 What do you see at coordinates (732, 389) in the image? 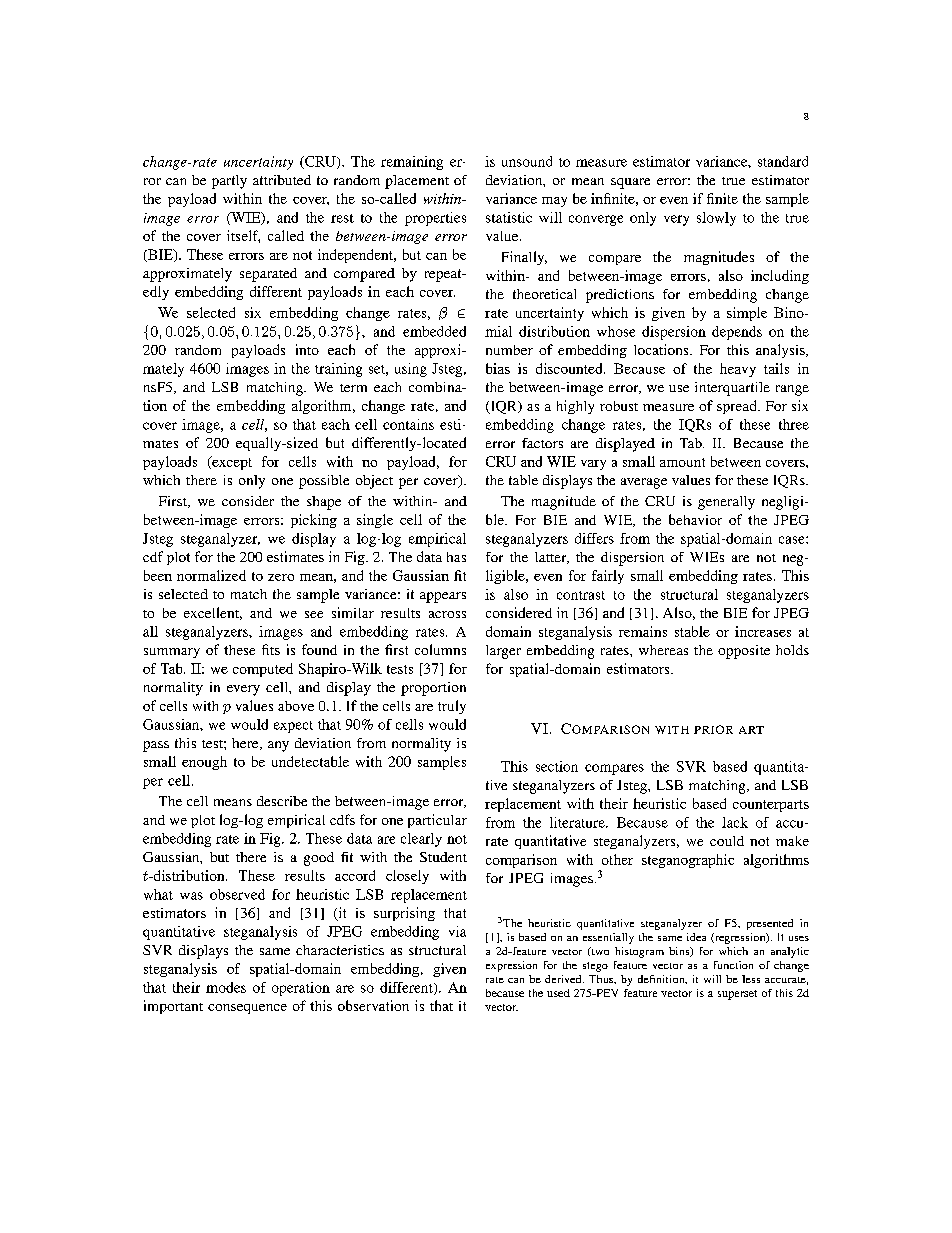
I see `interquartile` at bounding box center [732, 389].
